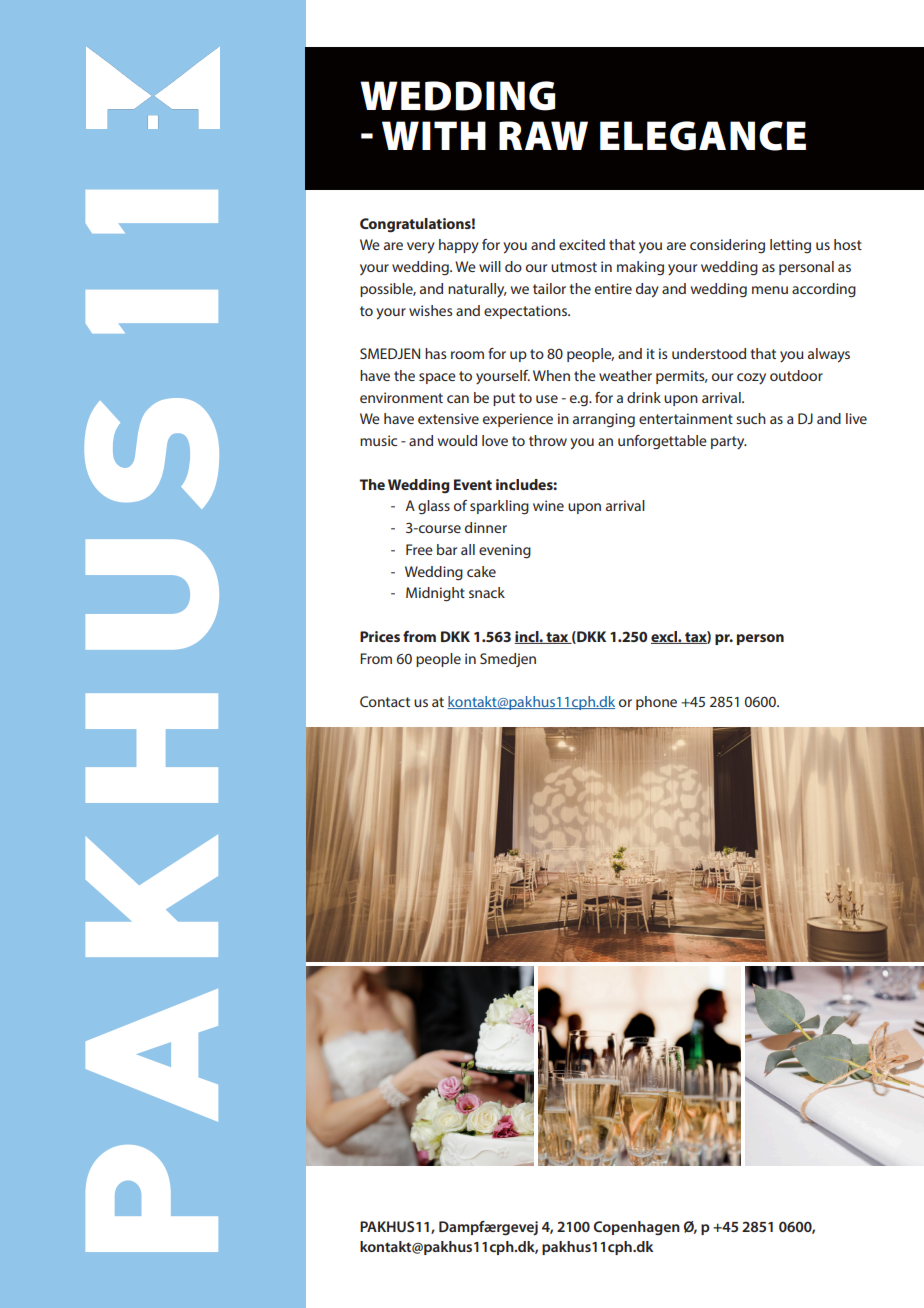 The width and height of the image is (924, 1308). Describe the element at coordinates (729, 443) in the image. I see `party` at that location.
